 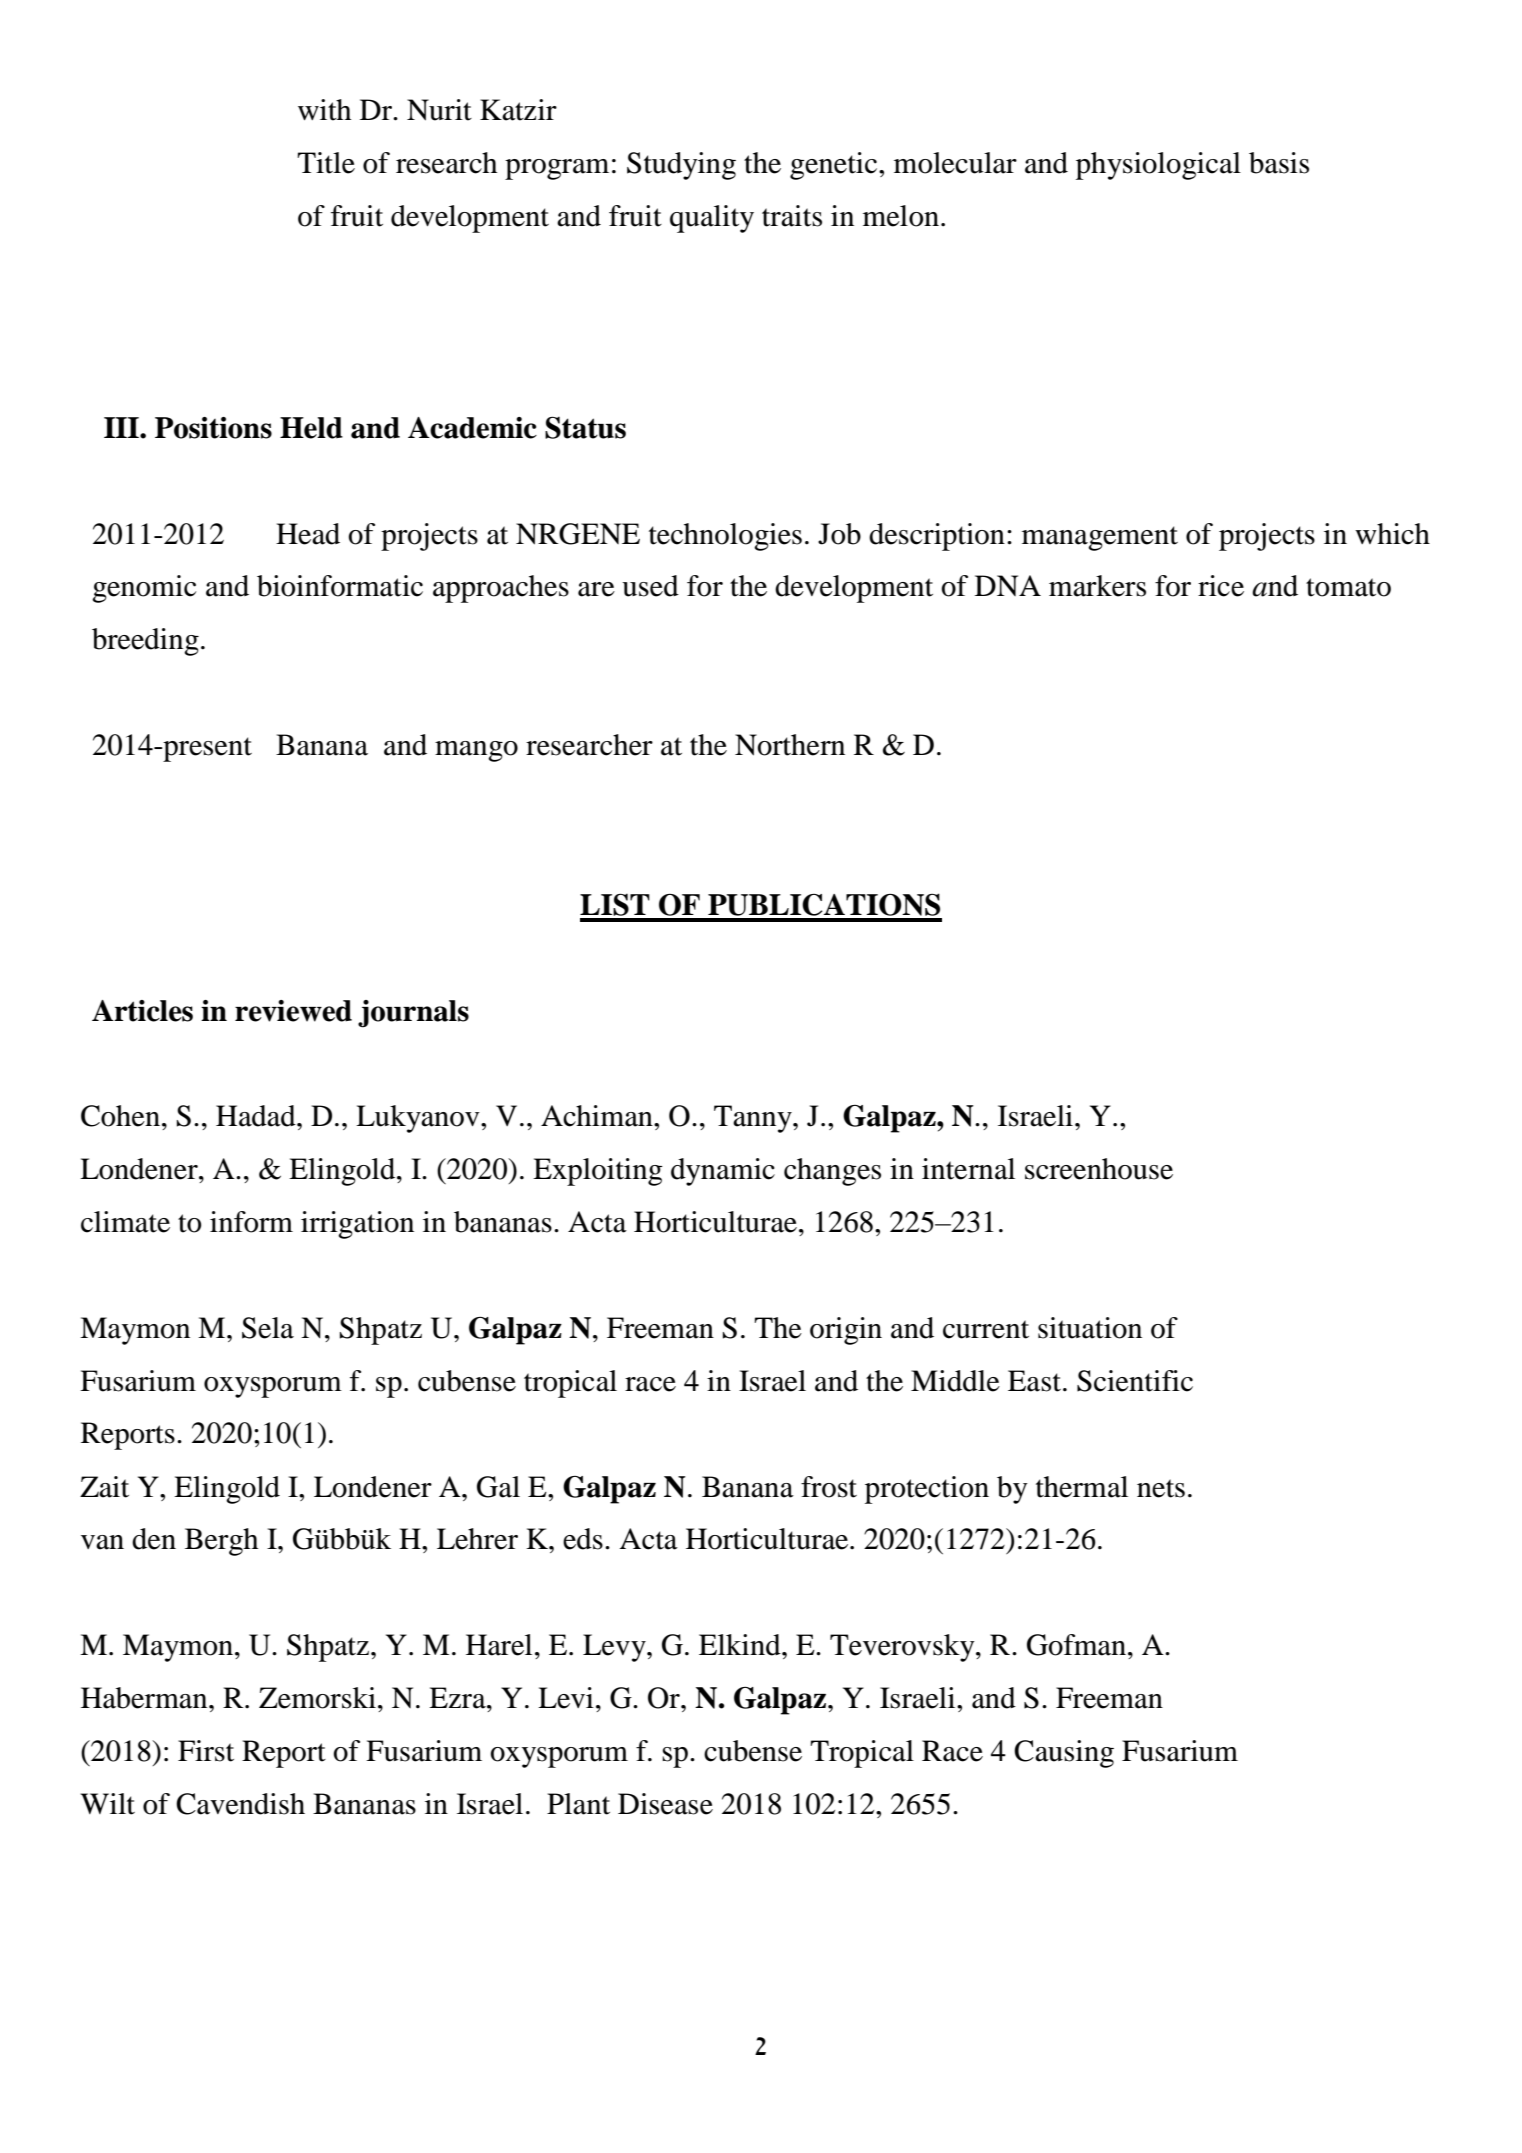 What do you see at coordinates (725, 537) in the document?
I see `technologies` at bounding box center [725, 537].
